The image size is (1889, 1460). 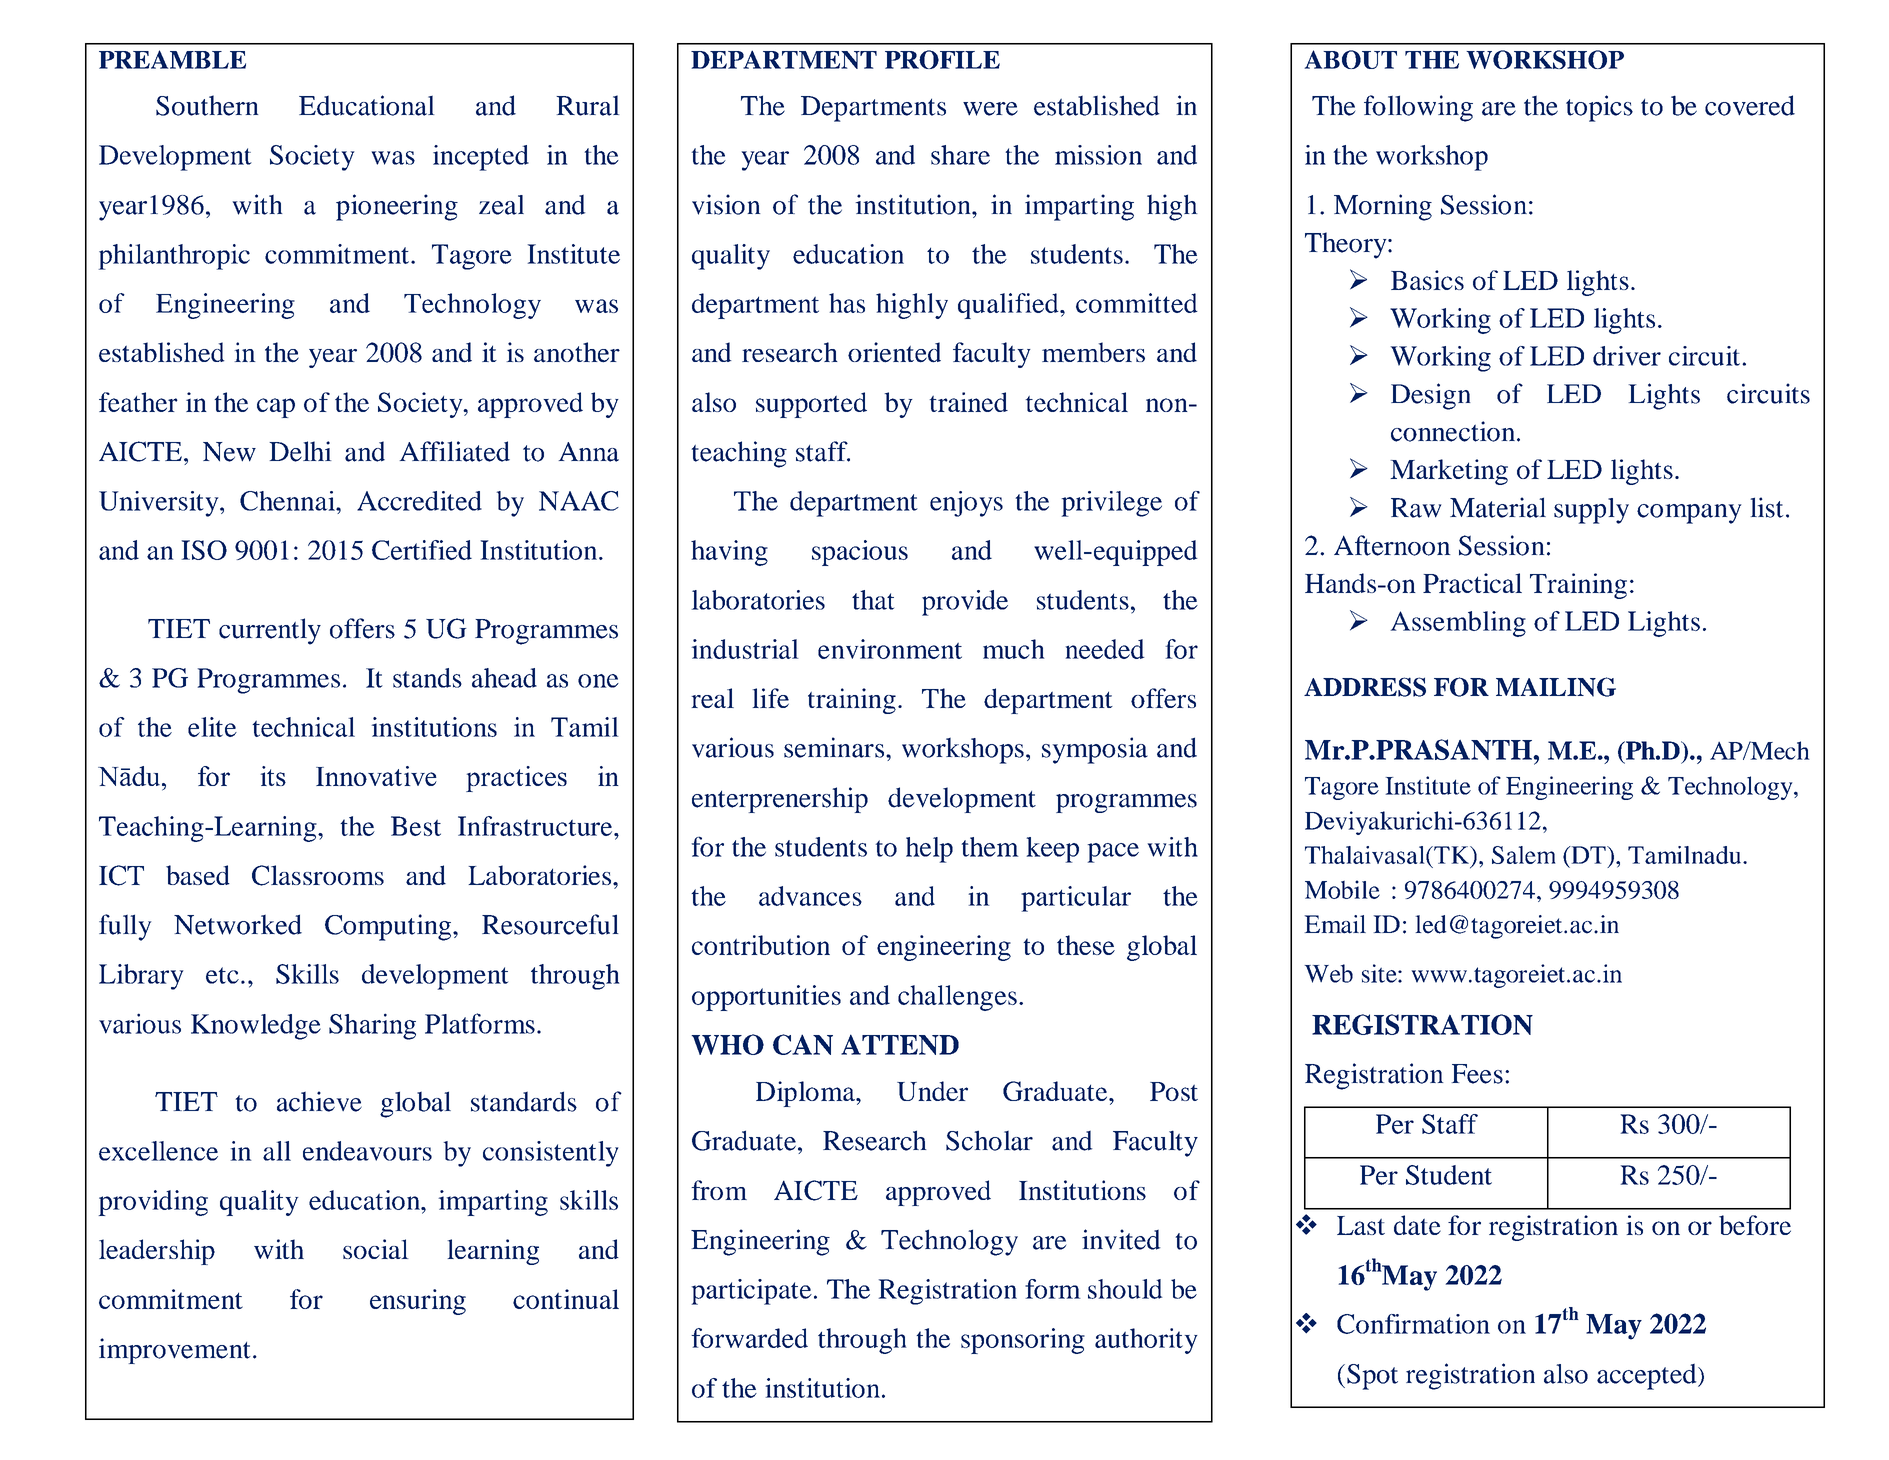 I want to click on ensuring, so click(x=418, y=1302).
